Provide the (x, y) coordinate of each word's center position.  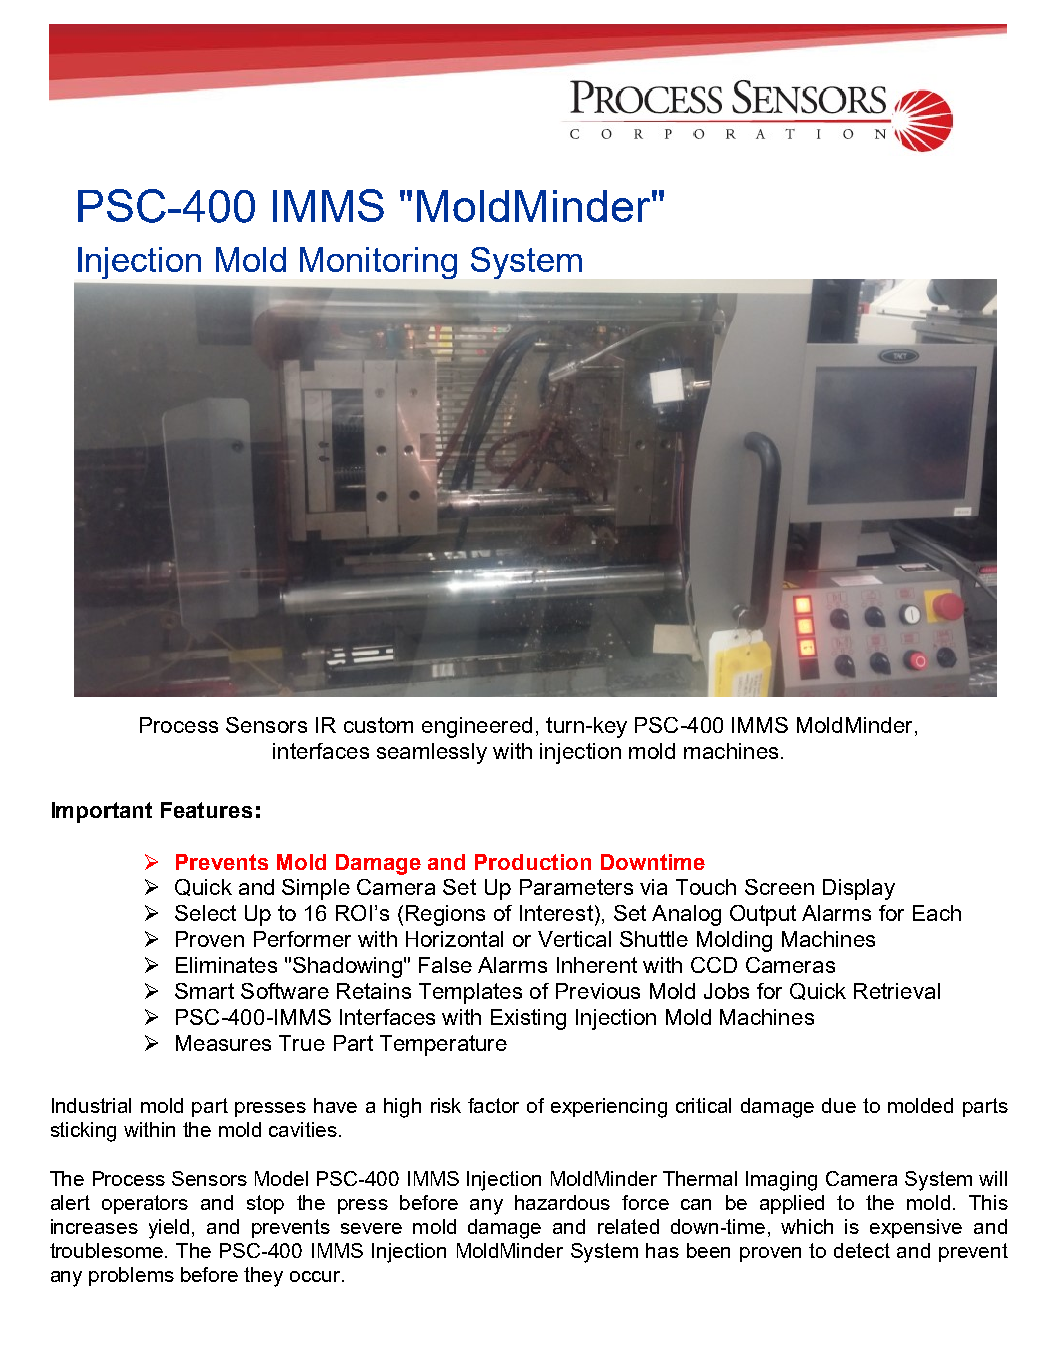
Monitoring (378, 263)
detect (862, 1250)
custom (378, 725)
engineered (477, 727)
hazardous (562, 1202)
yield (169, 1229)
